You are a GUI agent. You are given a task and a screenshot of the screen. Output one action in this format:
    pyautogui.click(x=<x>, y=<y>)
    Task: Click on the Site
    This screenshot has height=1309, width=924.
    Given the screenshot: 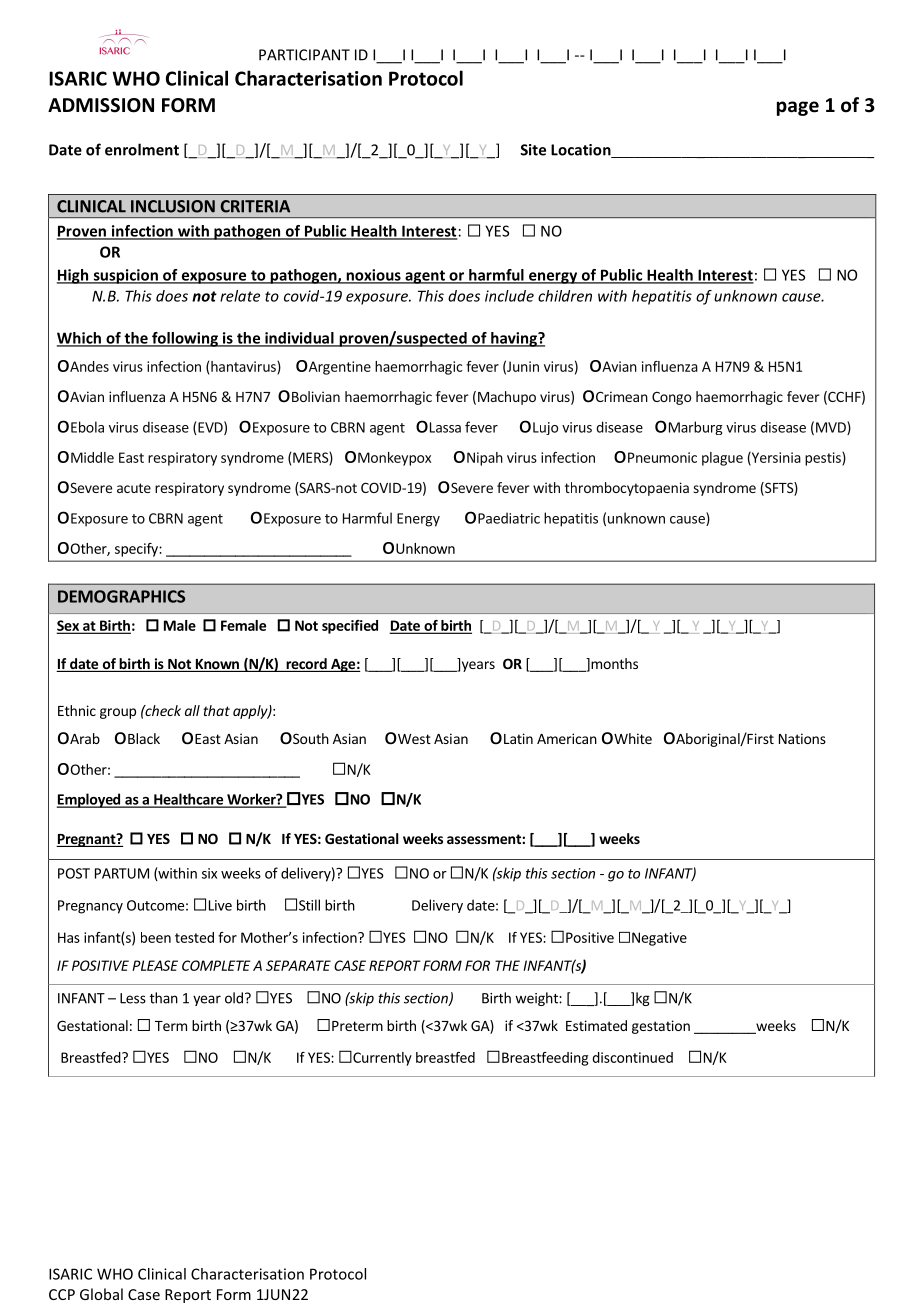 What is the action you would take?
    pyautogui.click(x=533, y=150)
